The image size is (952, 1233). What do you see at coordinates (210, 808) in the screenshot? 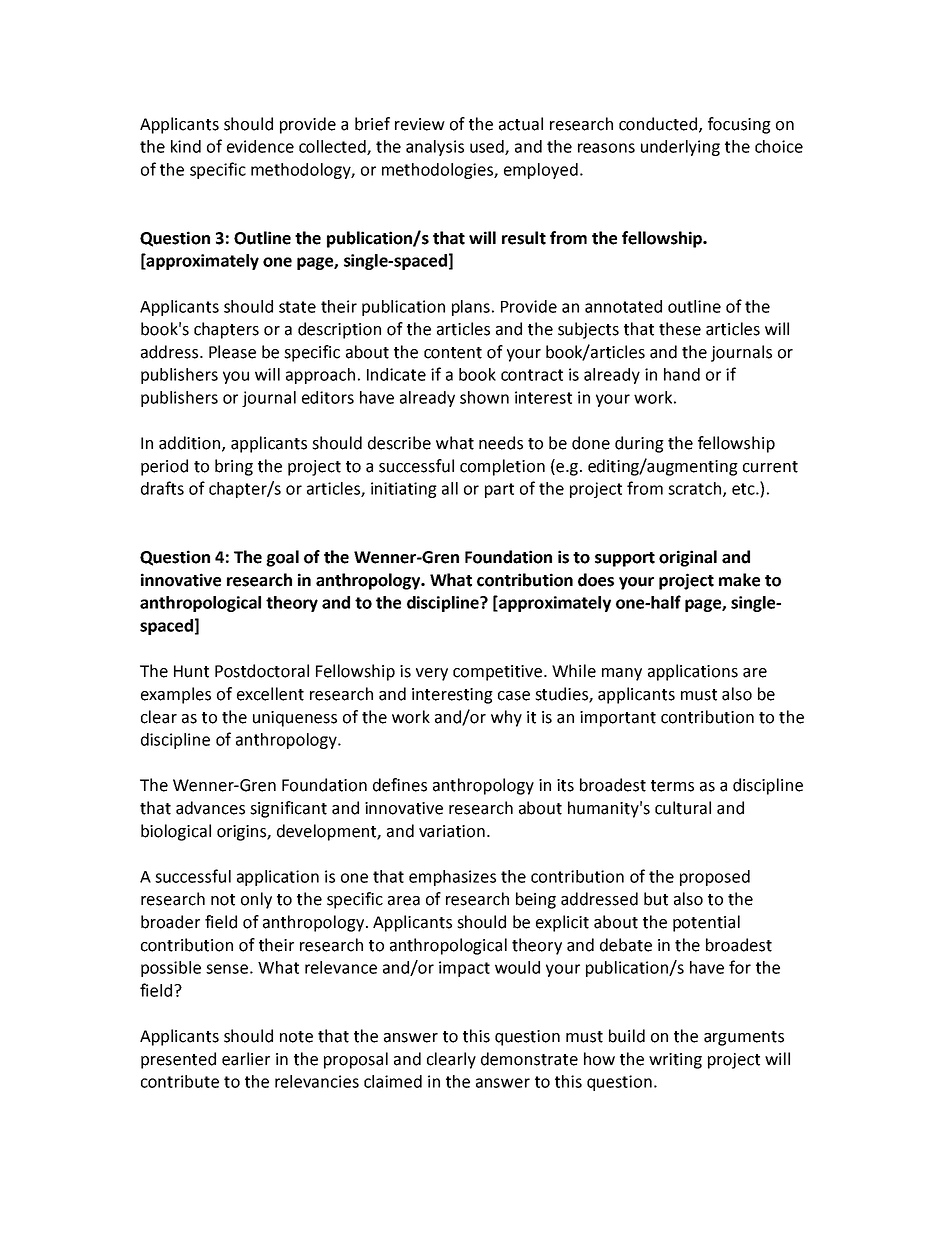
I see `advances` at bounding box center [210, 808].
